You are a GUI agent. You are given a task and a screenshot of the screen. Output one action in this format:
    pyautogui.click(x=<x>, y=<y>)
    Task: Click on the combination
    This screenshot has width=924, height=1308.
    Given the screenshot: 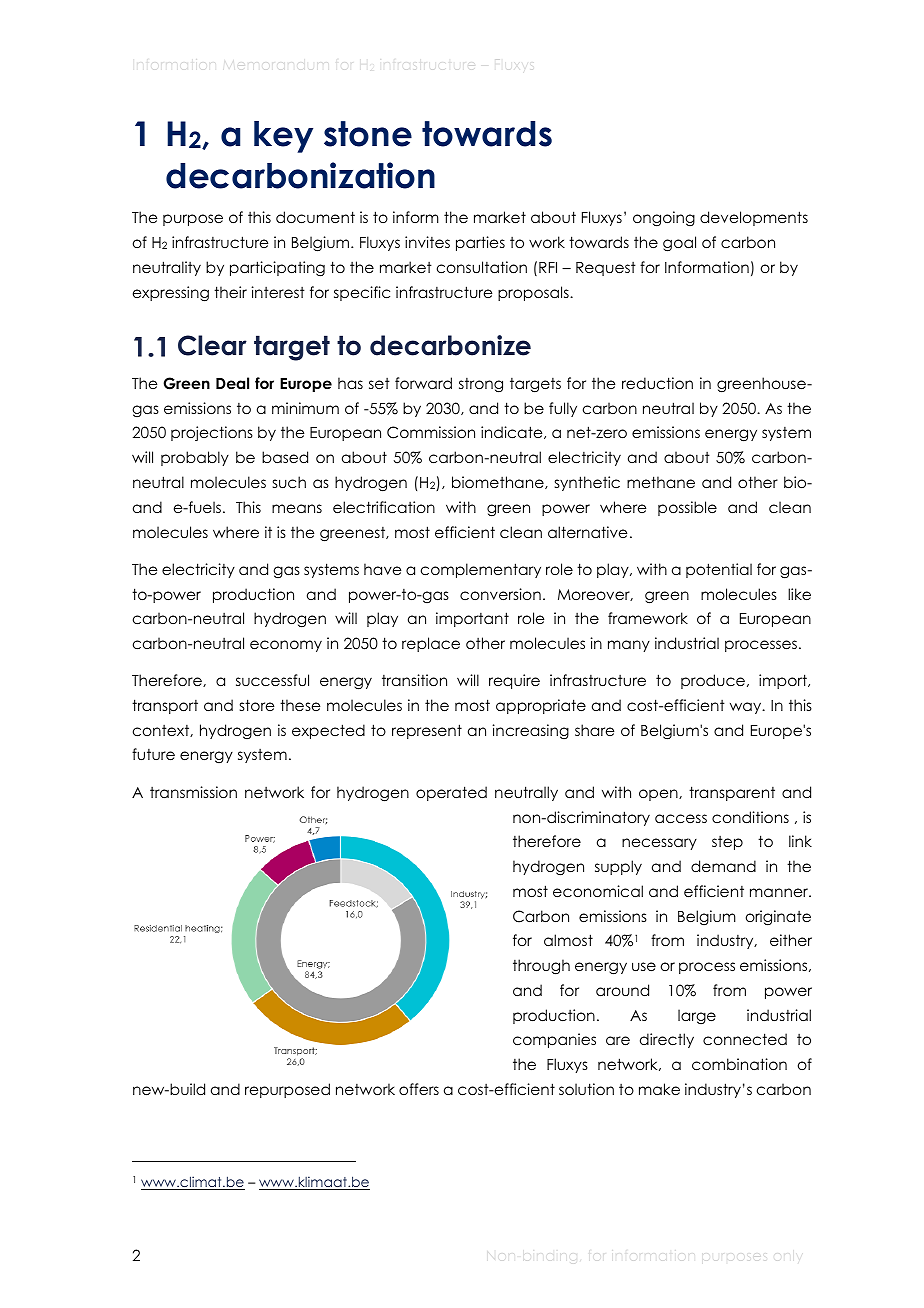 What is the action you would take?
    pyautogui.click(x=739, y=1064)
